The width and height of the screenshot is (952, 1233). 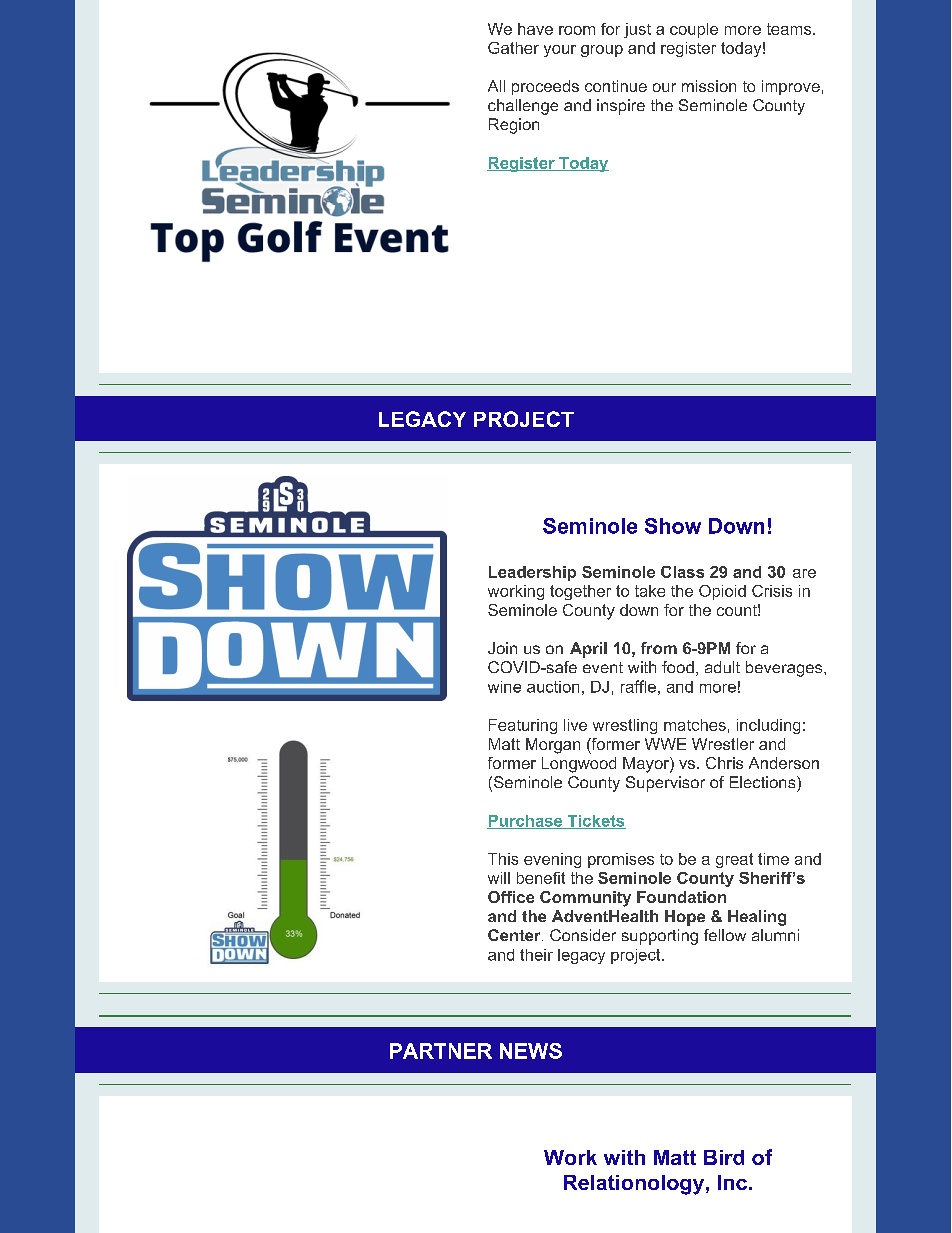 I want to click on continue, so click(x=616, y=86).
